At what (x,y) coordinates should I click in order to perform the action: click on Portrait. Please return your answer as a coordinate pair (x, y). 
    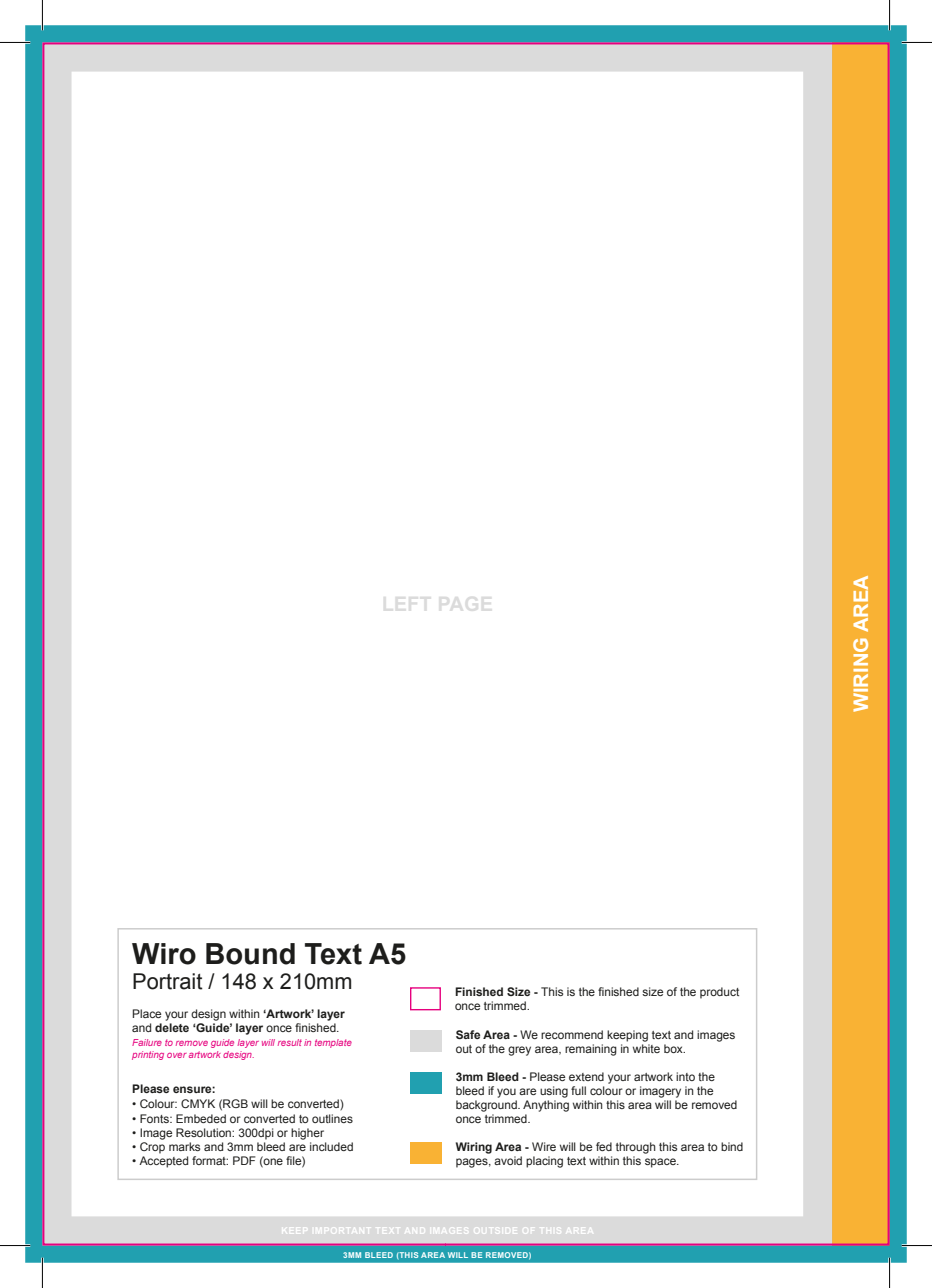
    Looking at the image, I should click on (168, 981).
